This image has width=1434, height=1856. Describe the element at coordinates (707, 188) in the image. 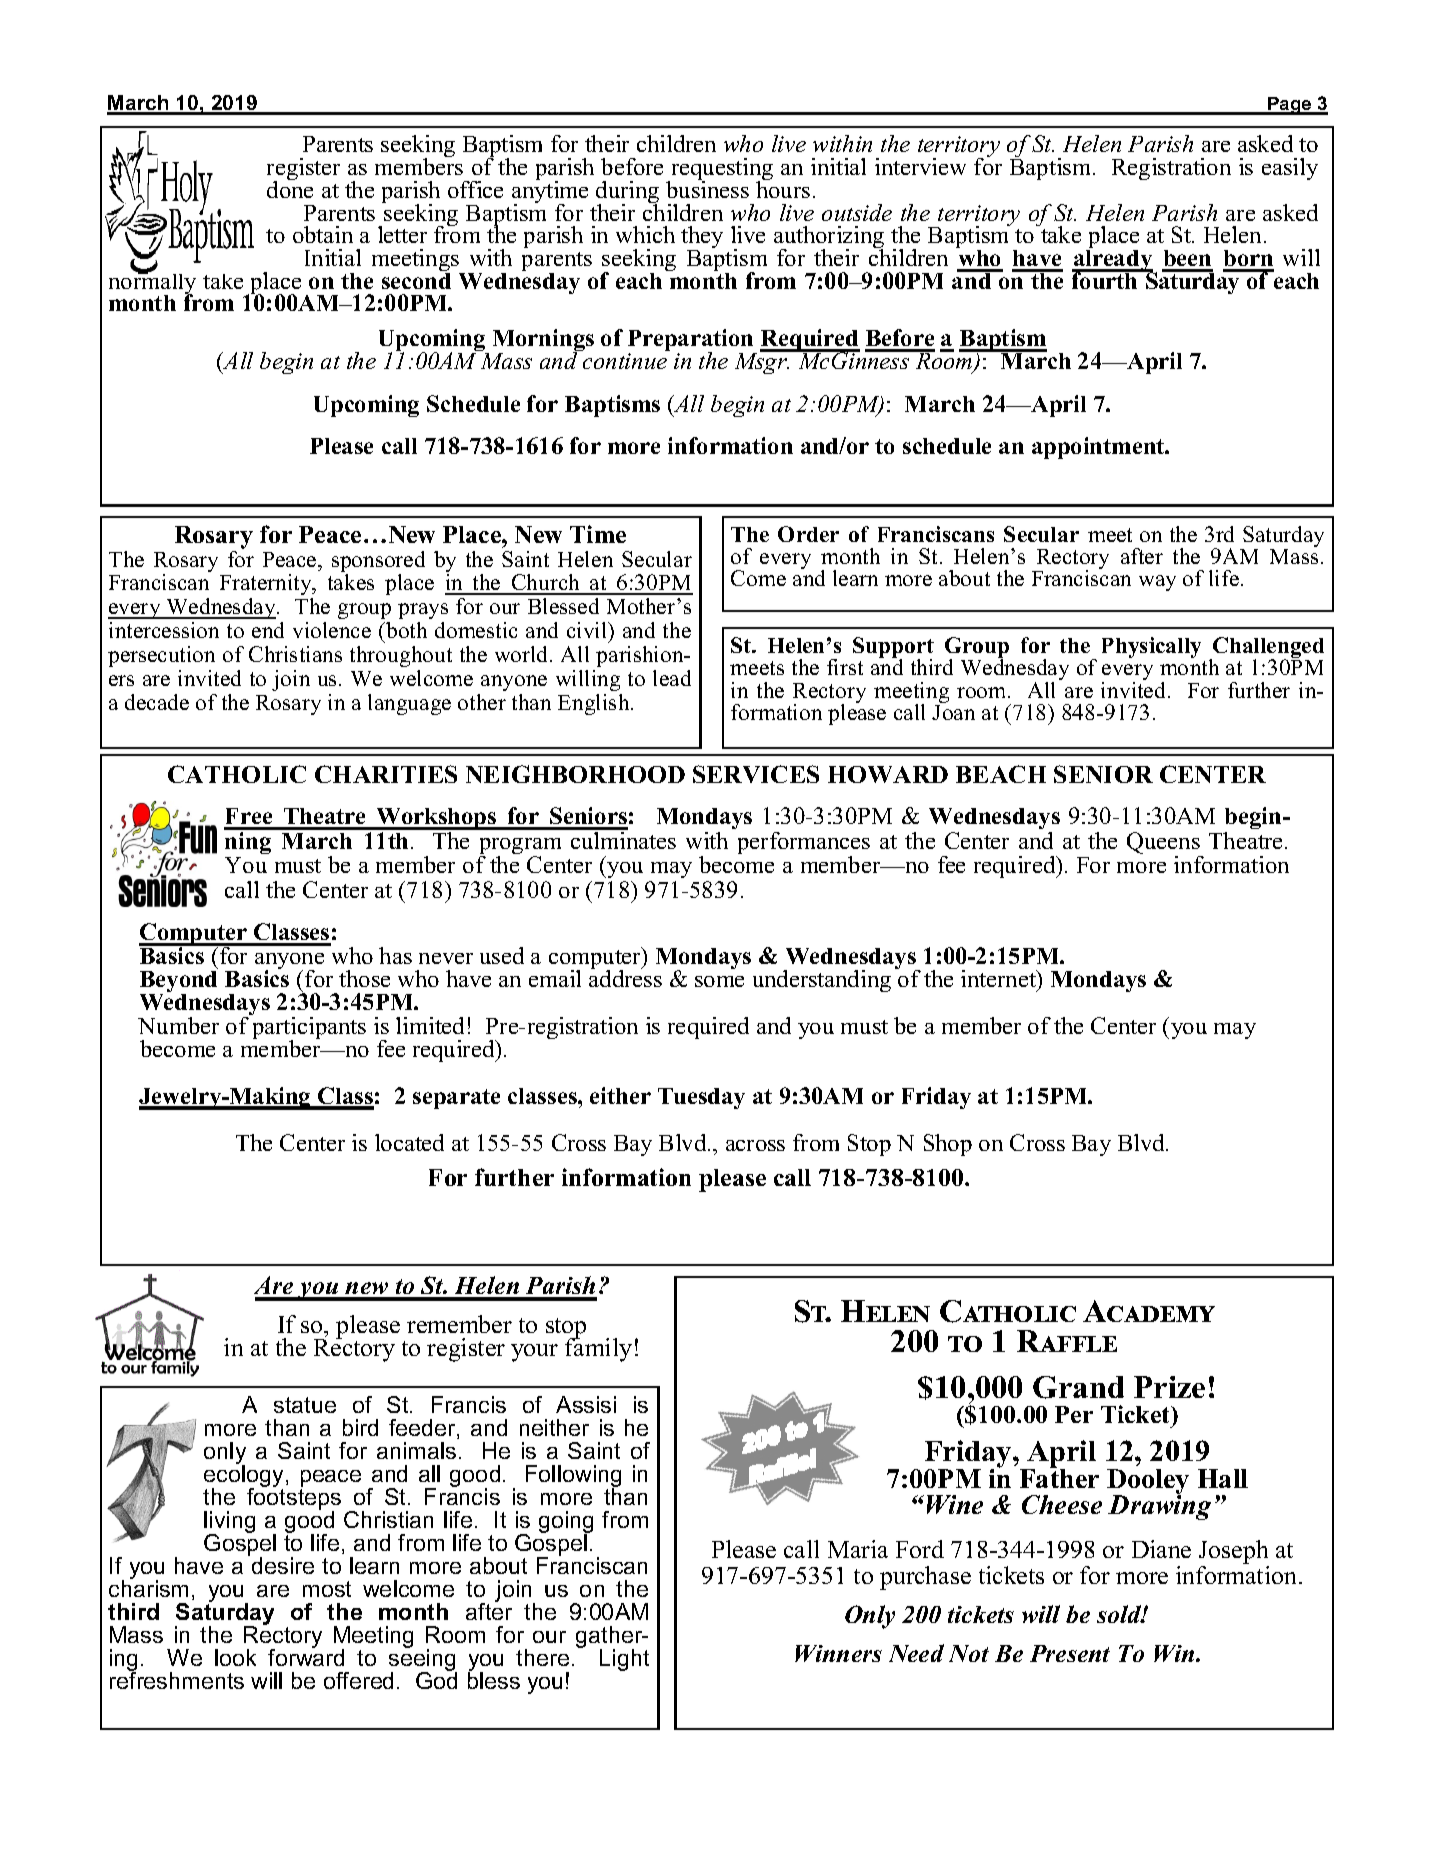

I see `business` at that location.
